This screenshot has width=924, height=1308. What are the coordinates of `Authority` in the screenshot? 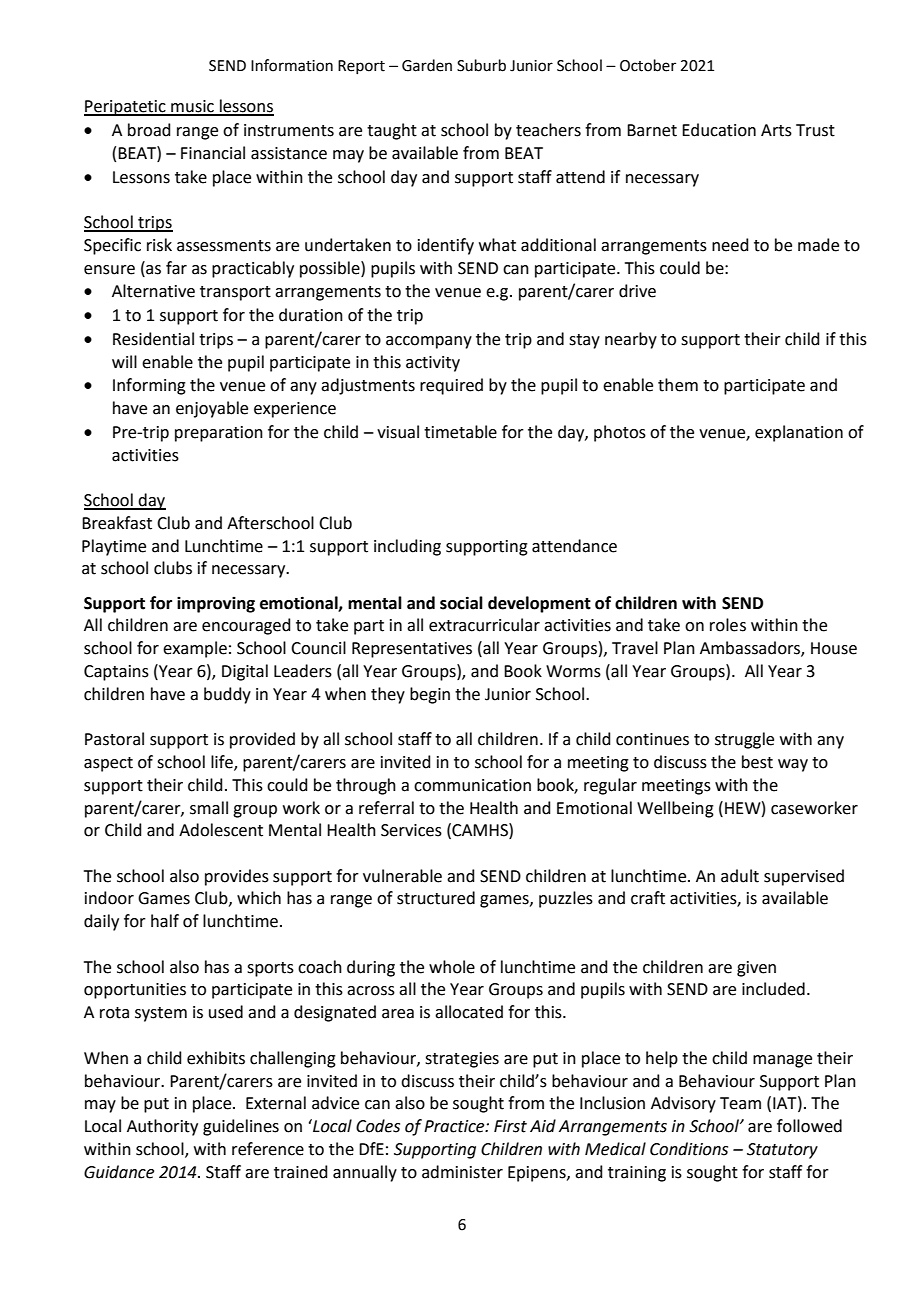 It's located at (162, 1127).
